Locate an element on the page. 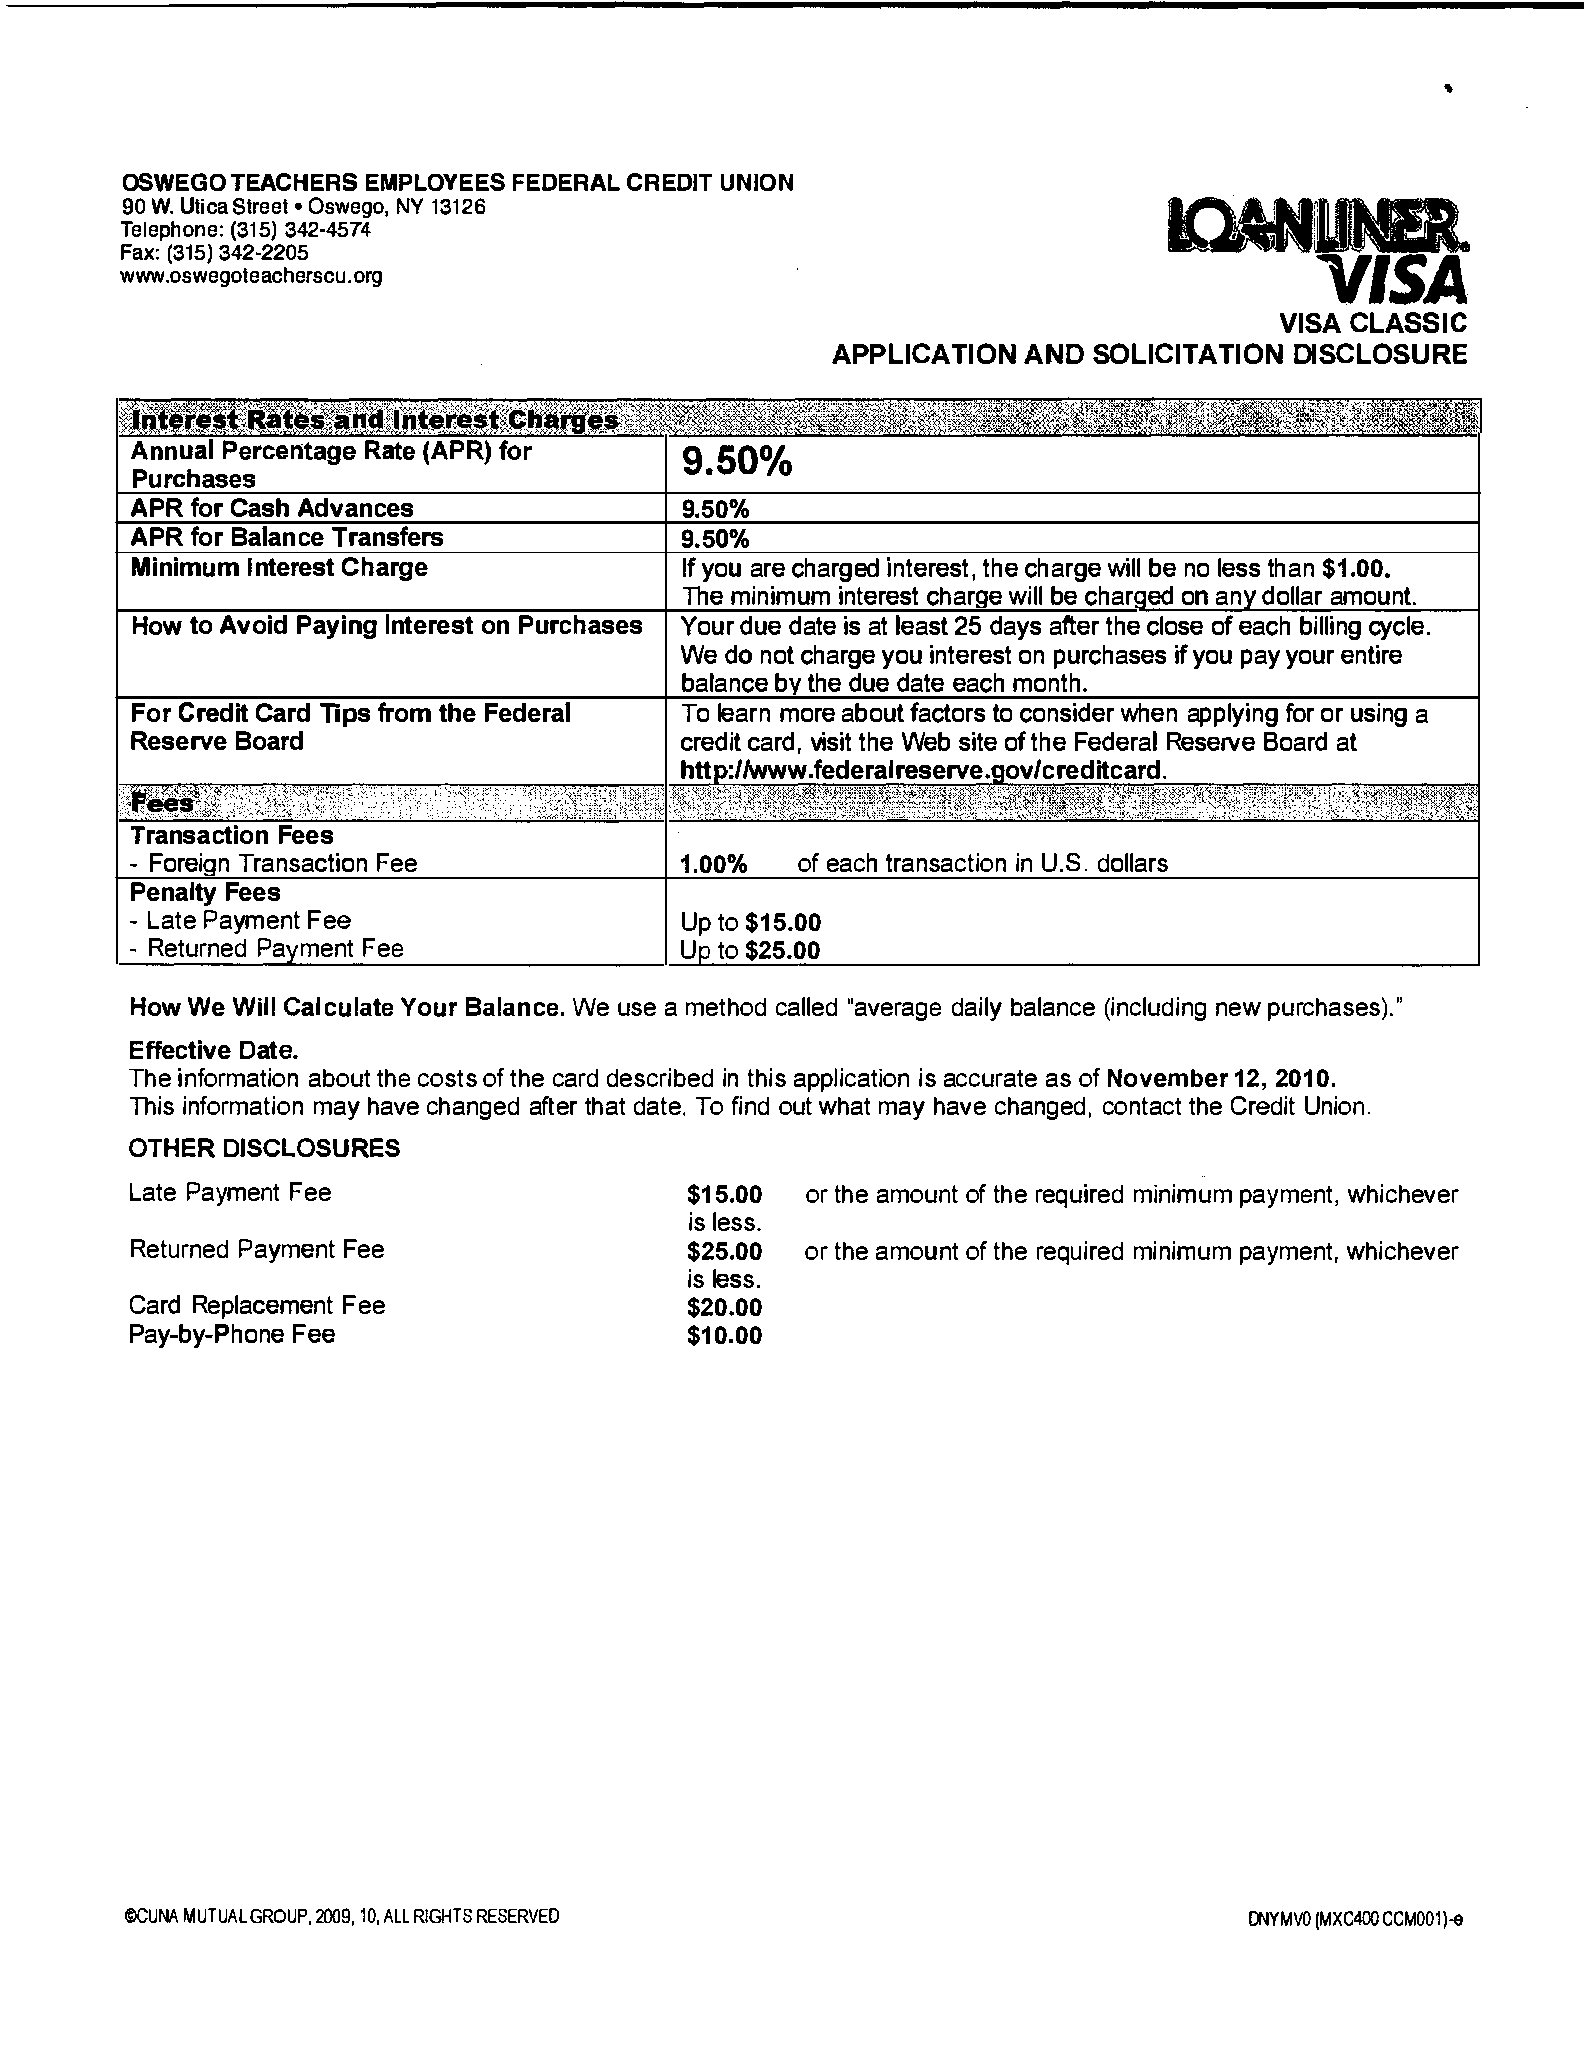 The height and width of the document is (2060, 1589). called is located at coordinates (806, 1006).
